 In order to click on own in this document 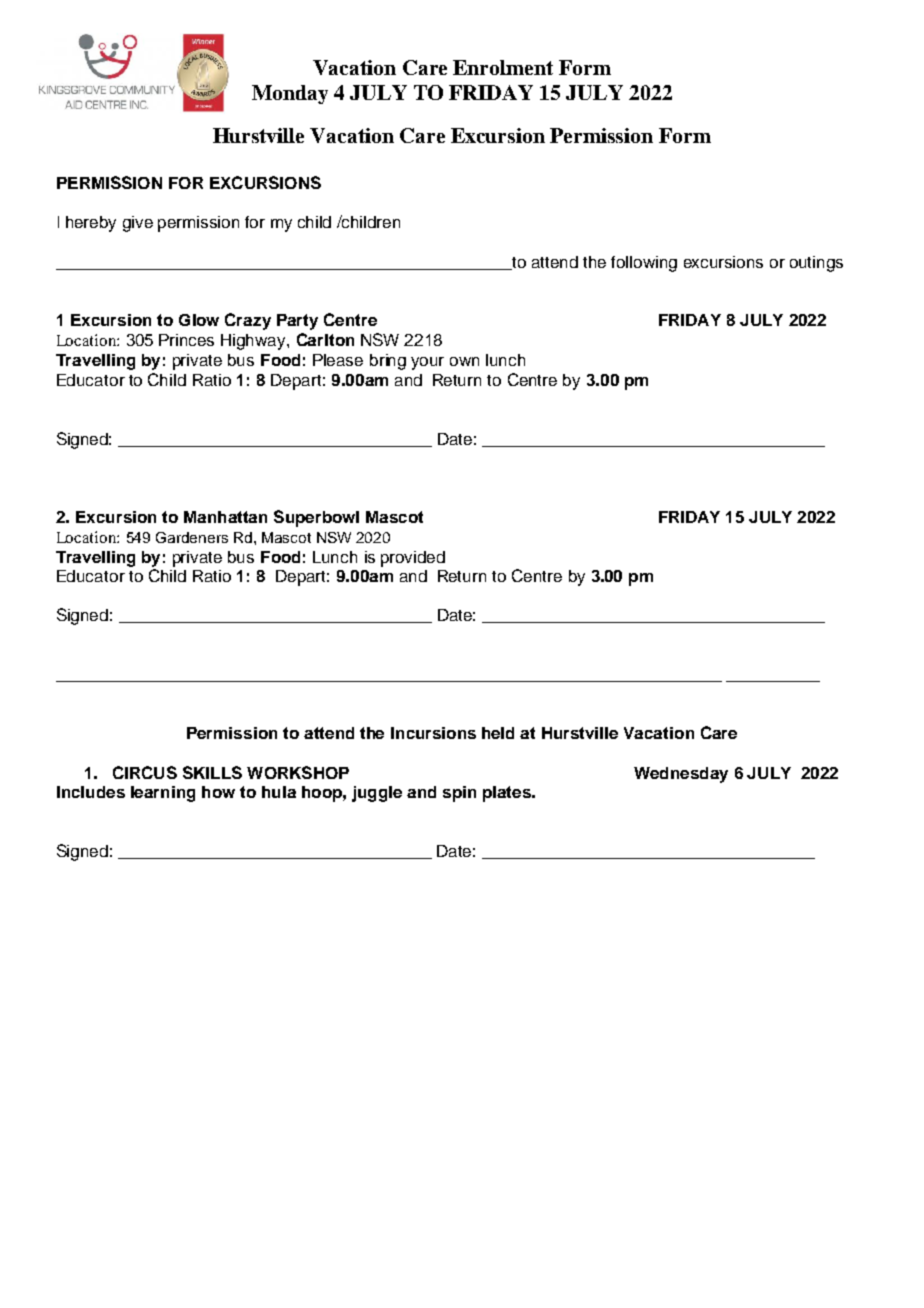, I will do `click(464, 361)`.
